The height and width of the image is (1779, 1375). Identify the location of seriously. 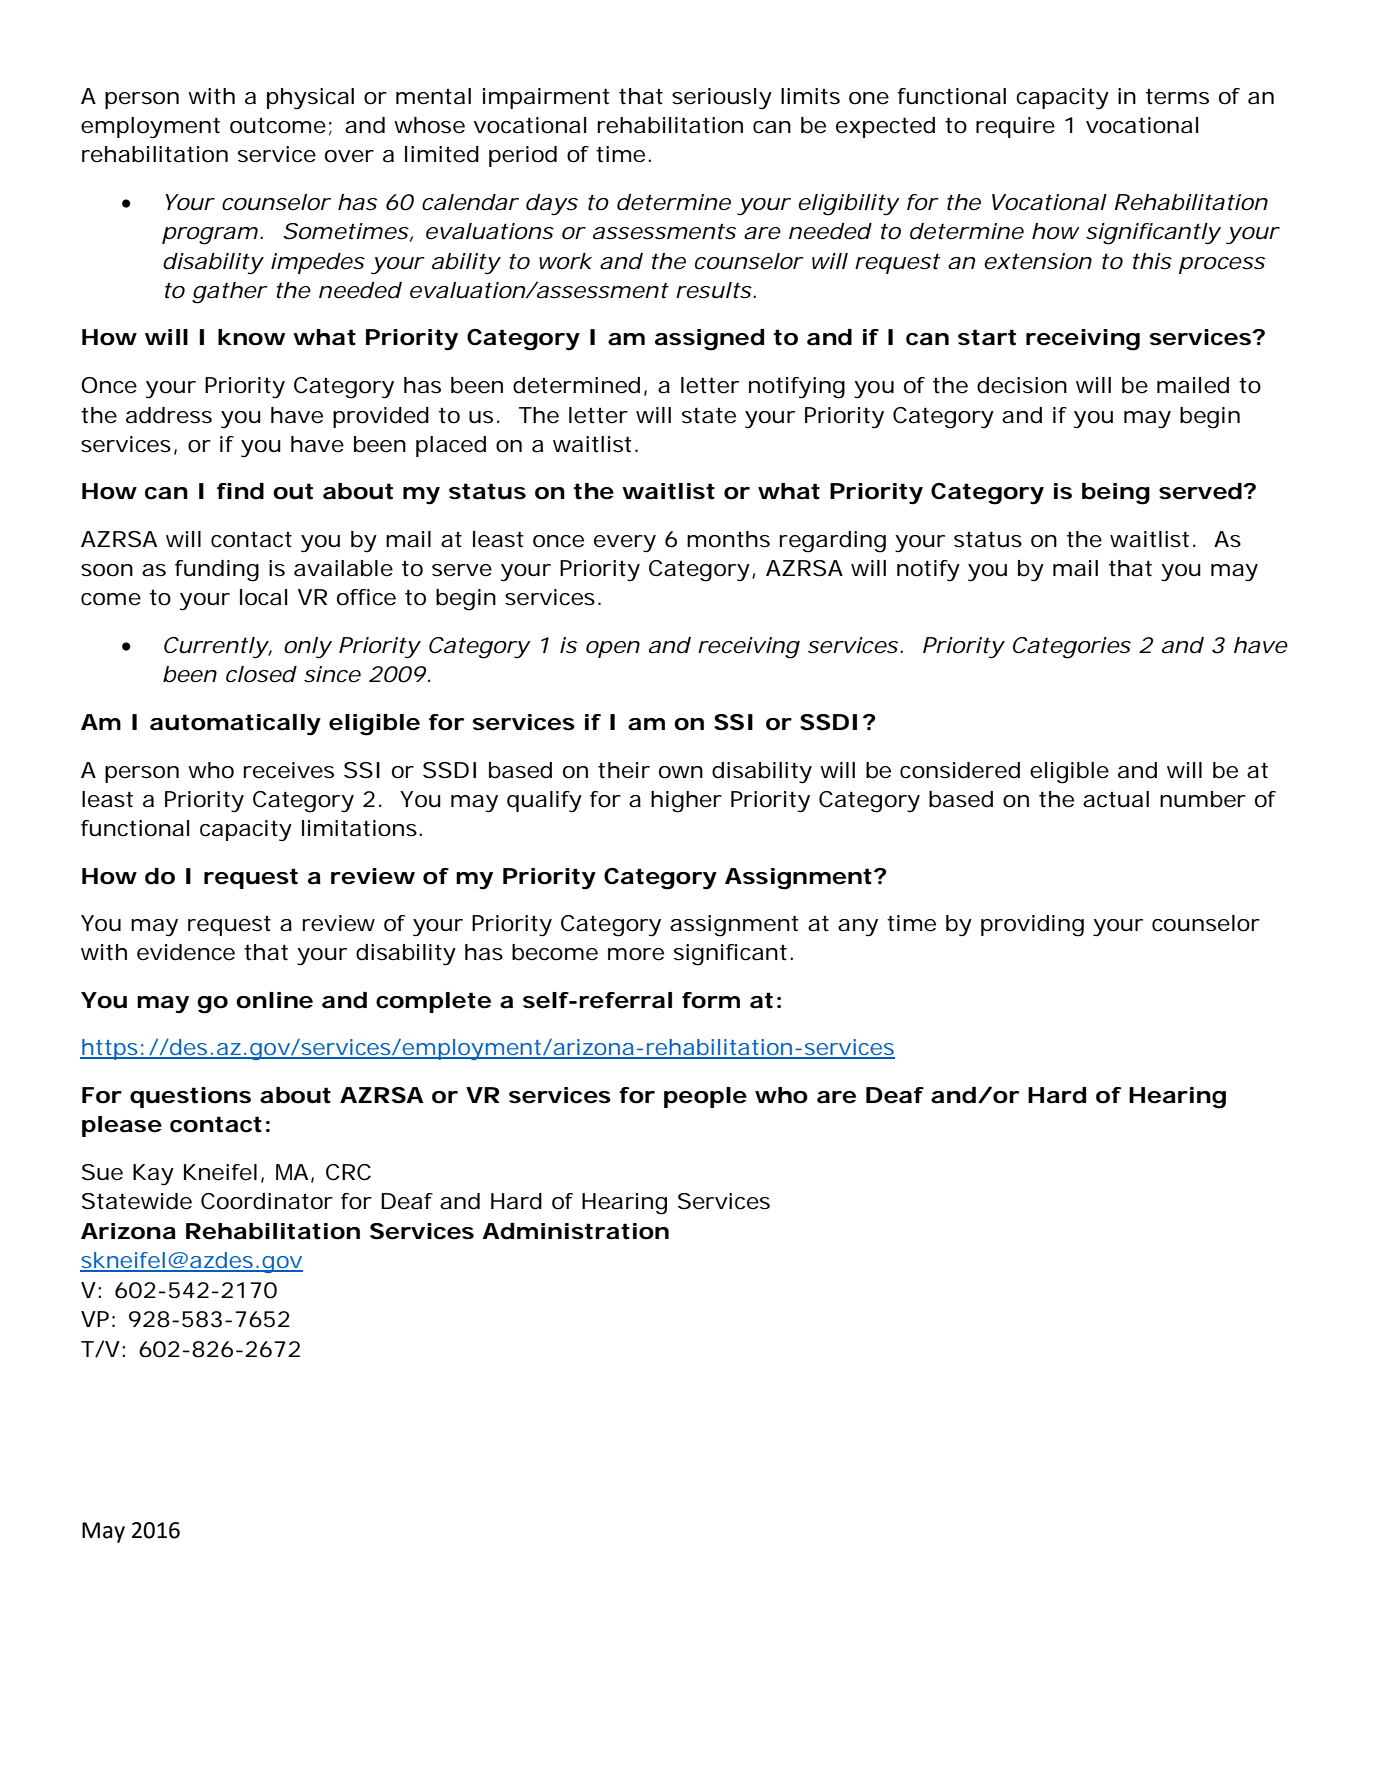
(722, 98).
